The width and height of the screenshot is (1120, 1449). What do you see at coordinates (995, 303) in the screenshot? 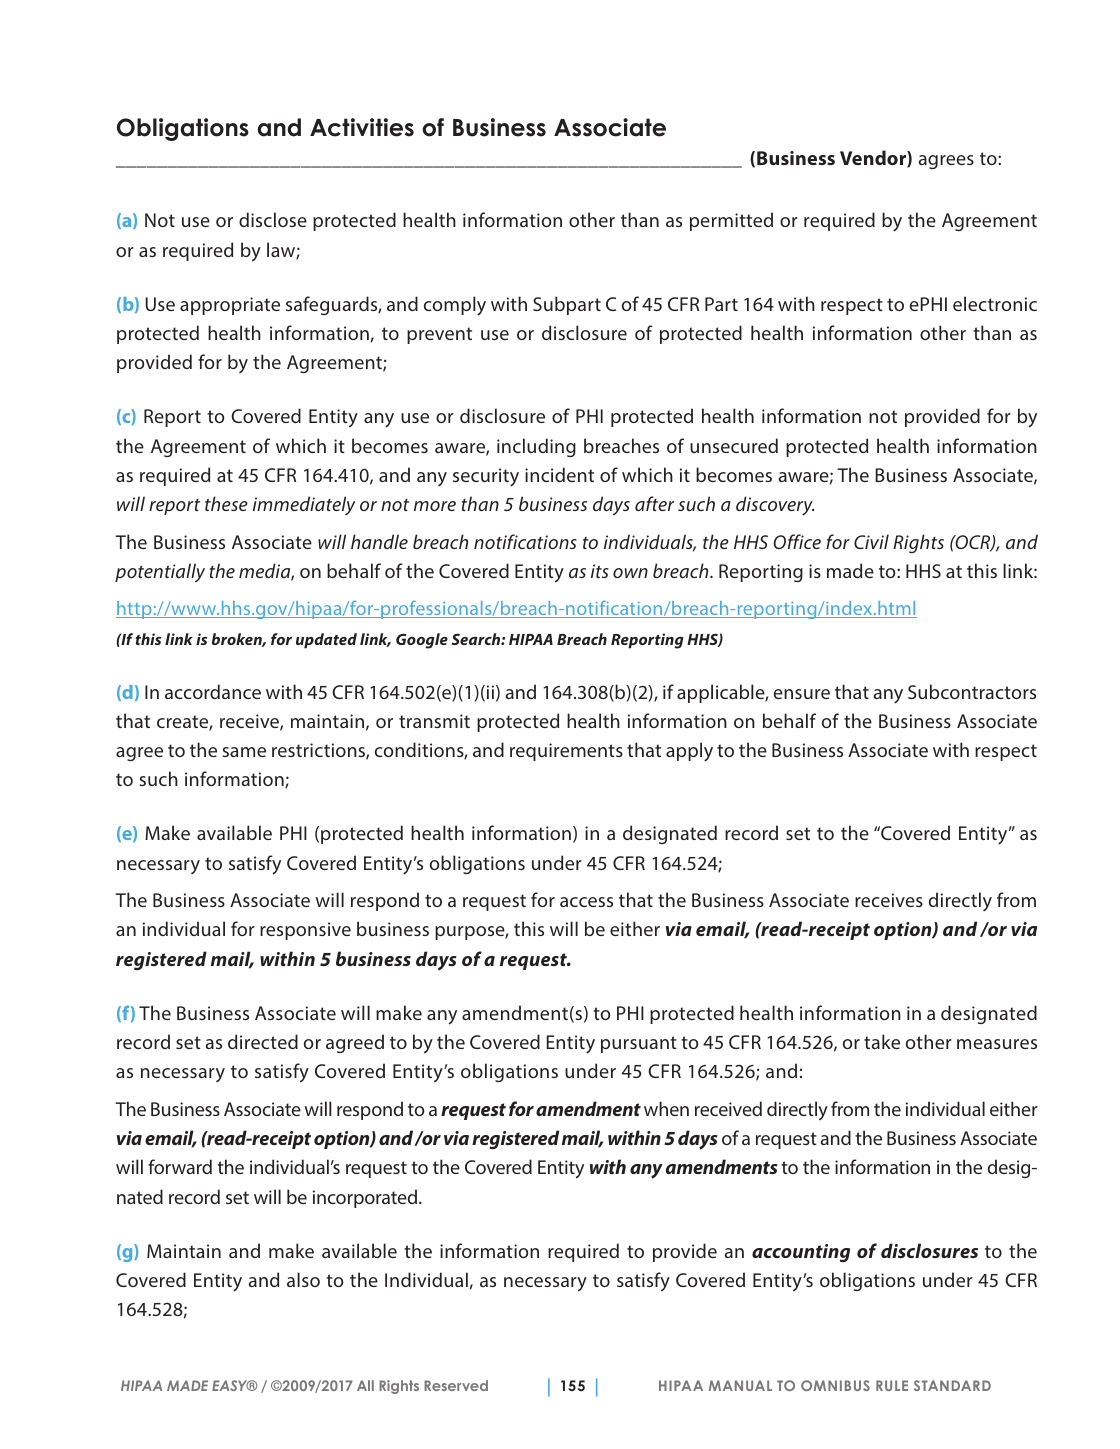
I see `electronic` at bounding box center [995, 303].
